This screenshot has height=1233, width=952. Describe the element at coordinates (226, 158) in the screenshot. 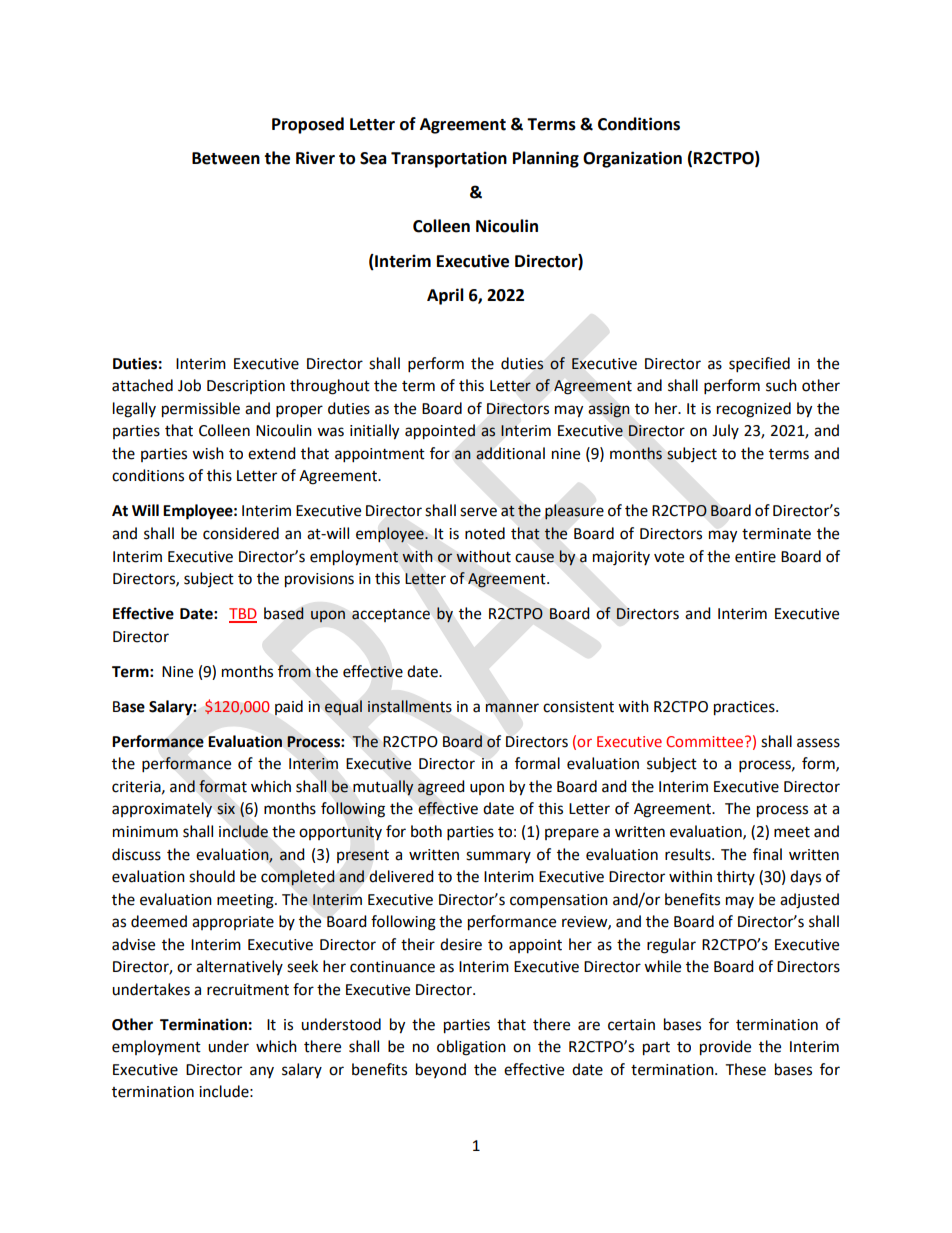

I see `Between` at that location.
